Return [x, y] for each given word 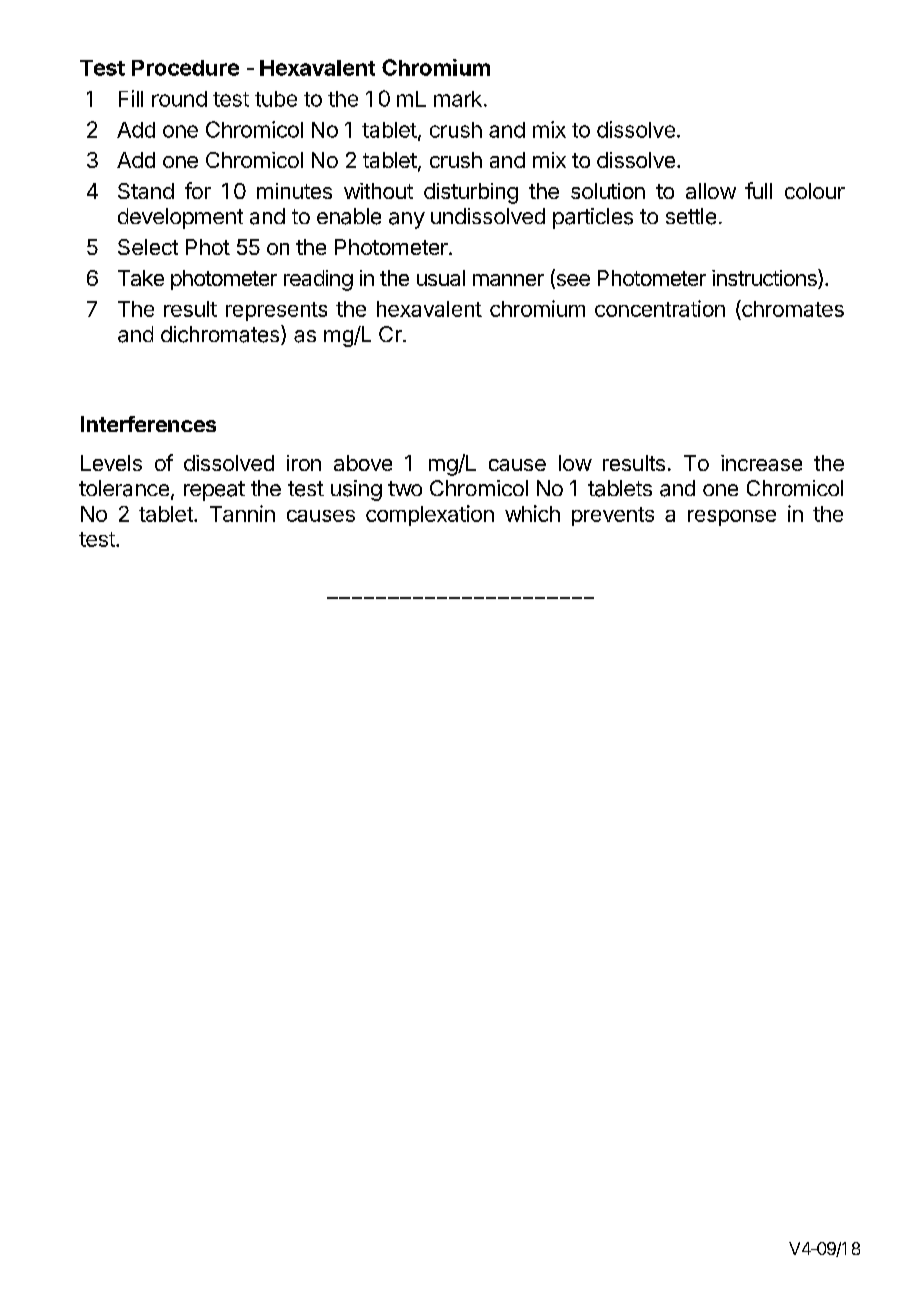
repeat [214, 491]
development [180, 218]
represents [276, 311]
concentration [660, 308]
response [732, 518]
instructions [765, 279]
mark [458, 99]
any [407, 220]
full [758, 190]
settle [691, 216]
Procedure [185, 68]
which [532, 513]
